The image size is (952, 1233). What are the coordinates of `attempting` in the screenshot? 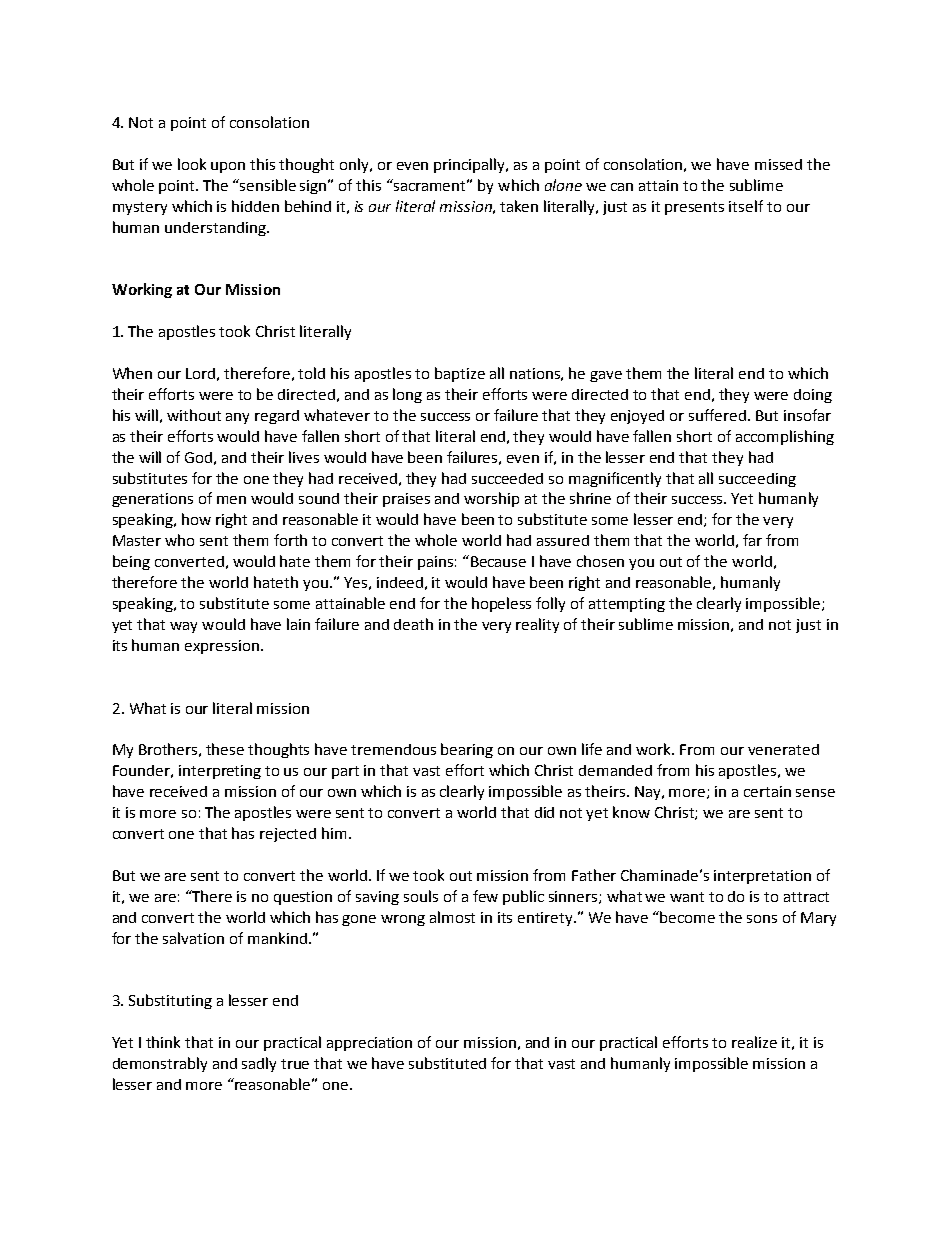 It's located at (627, 605).
